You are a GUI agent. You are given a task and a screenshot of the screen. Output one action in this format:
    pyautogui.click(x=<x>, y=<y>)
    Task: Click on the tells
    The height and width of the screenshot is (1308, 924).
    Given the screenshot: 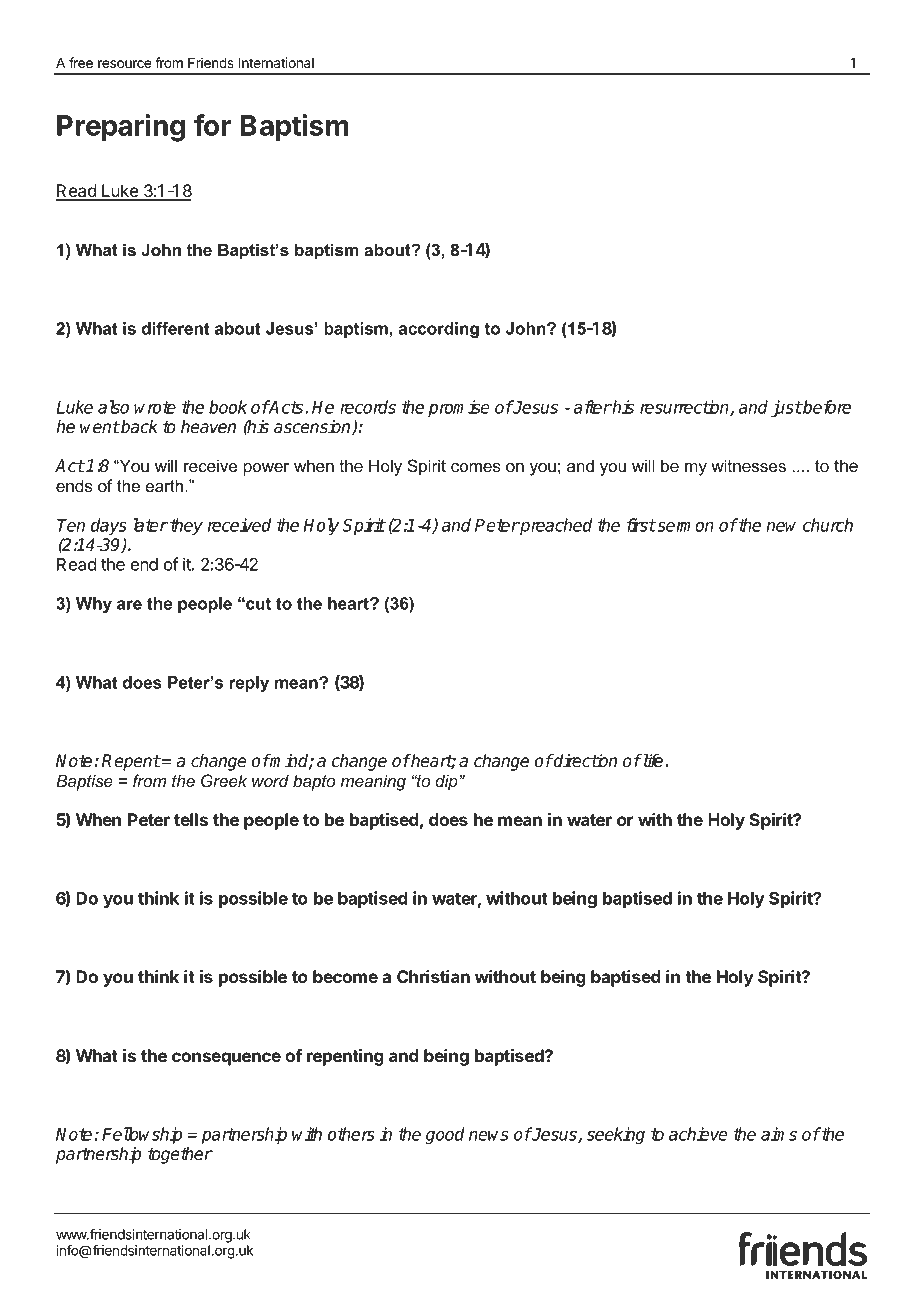 What is the action you would take?
    pyautogui.click(x=191, y=819)
